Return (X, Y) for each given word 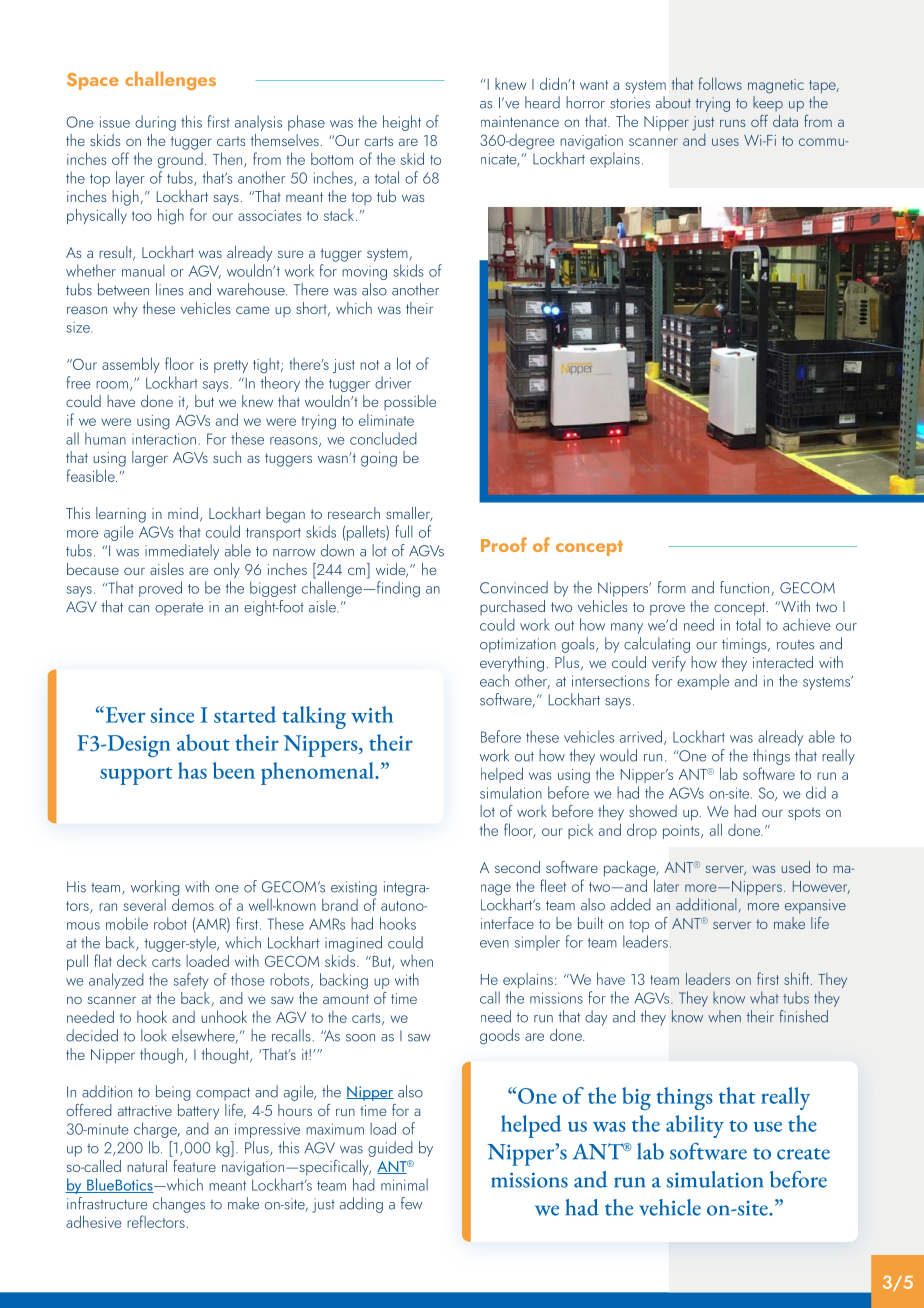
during (155, 123)
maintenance (520, 121)
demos (193, 904)
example (703, 682)
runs (732, 123)
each (494, 680)
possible (410, 402)
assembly (131, 365)
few (411, 1203)
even (494, 944)
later (666, 885)
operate (179, 609)
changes (179, 1205)
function (746, 588)
